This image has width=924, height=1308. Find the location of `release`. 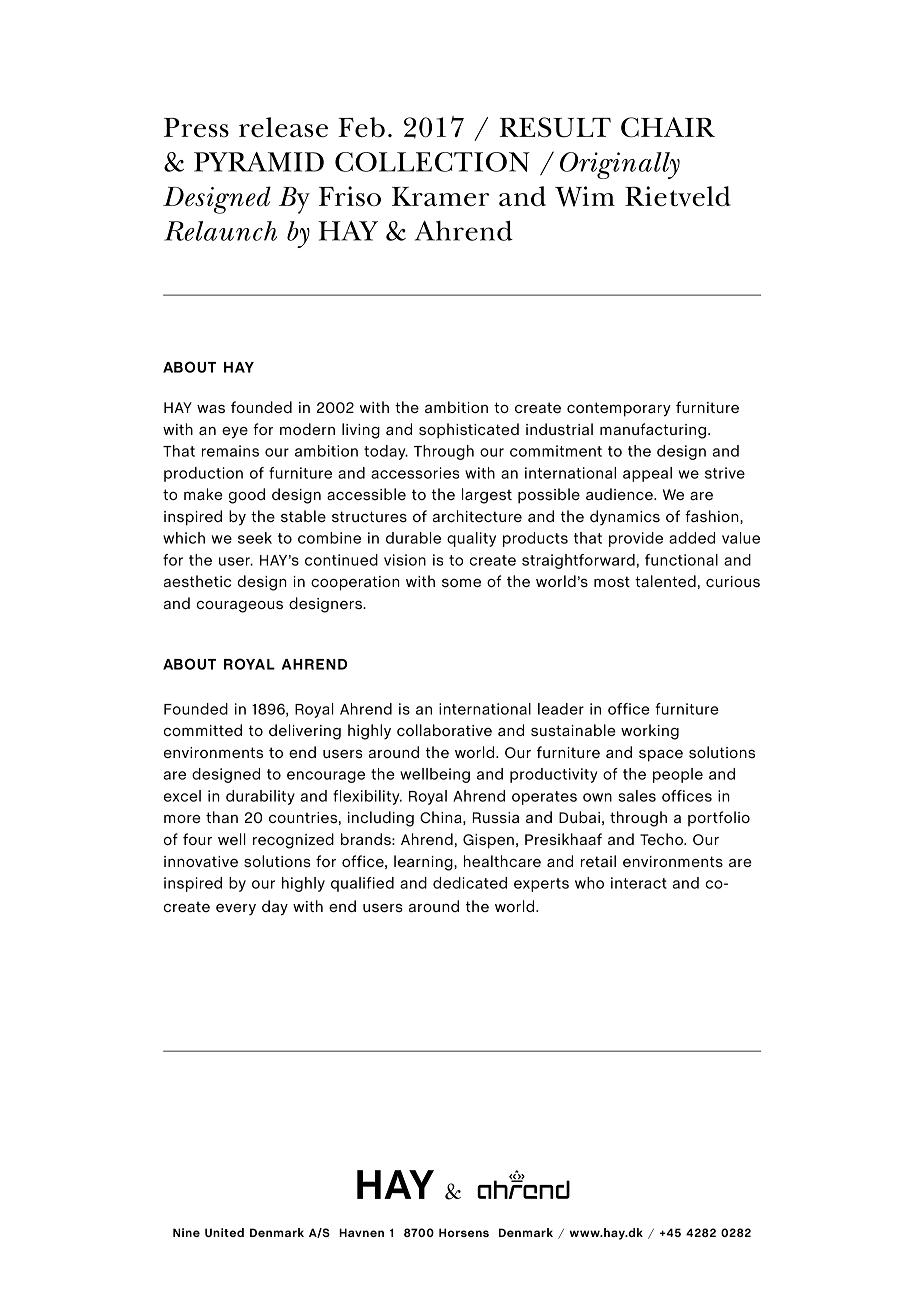

release is located at coordinates (283, 127).
